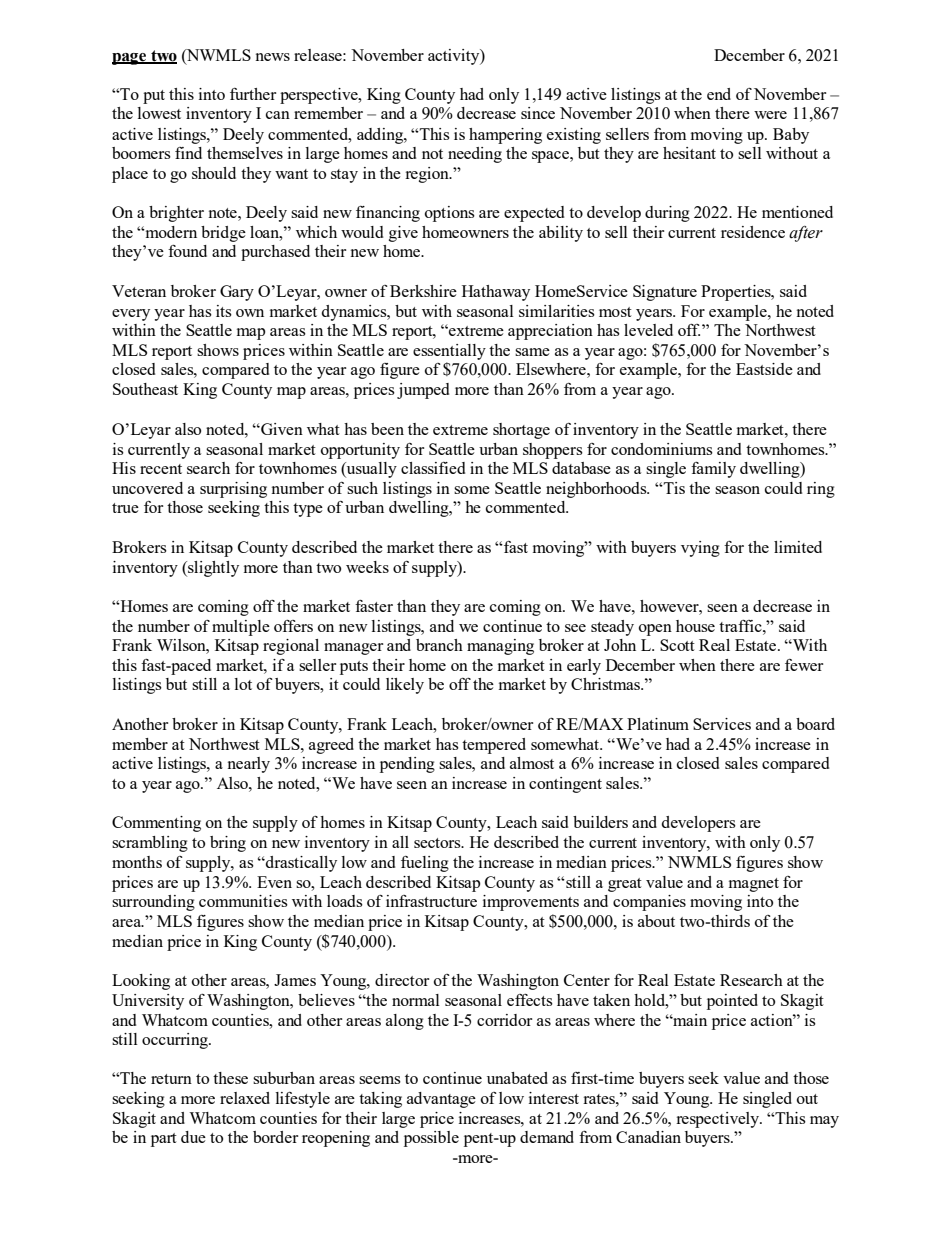 The height and width of the image is (1233, 952). Describe the element at coordinates (741, 626) in the image. I see `traffic` at that location.
